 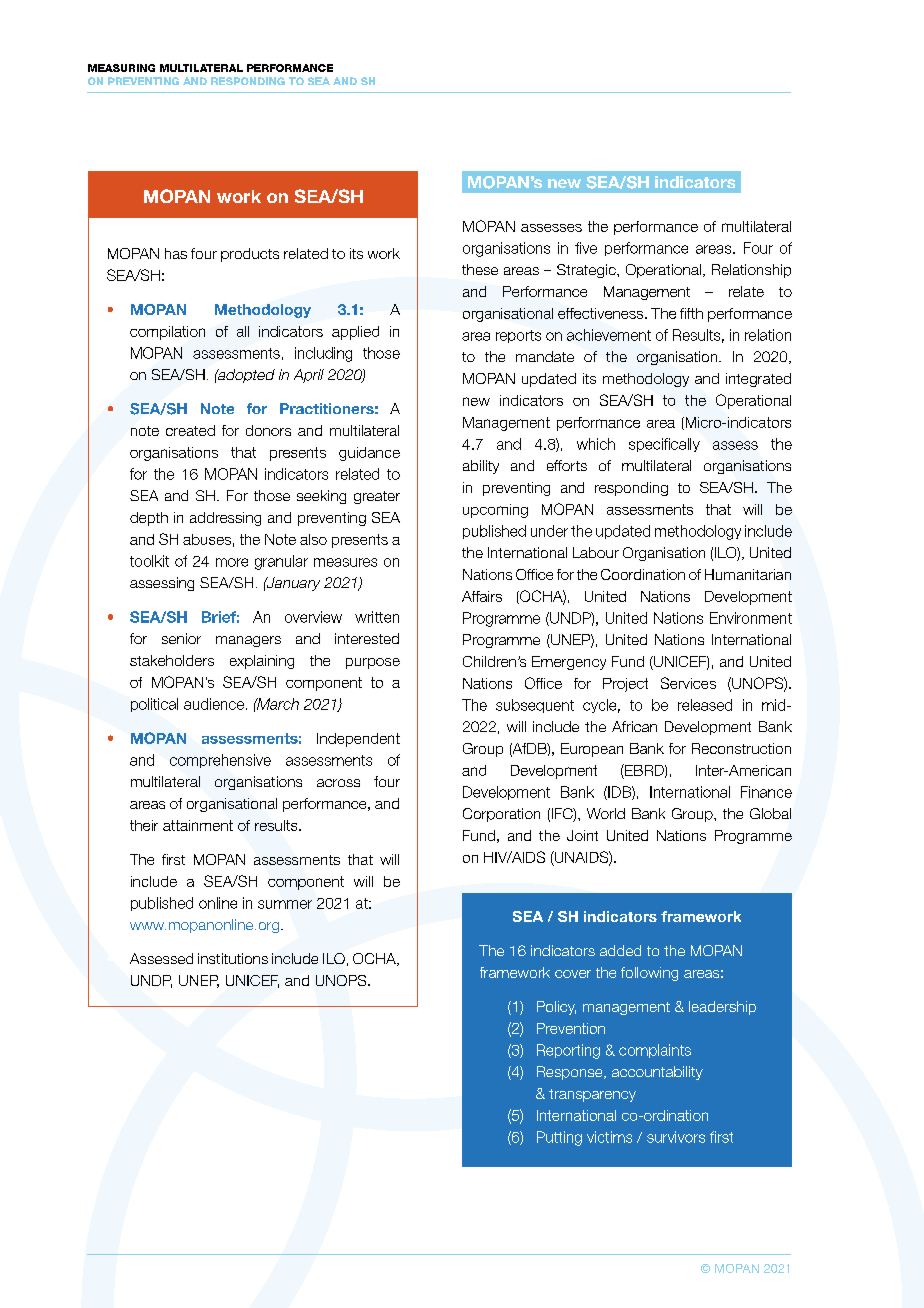 I want to click on Putting, so click(x=559, y=1138).
